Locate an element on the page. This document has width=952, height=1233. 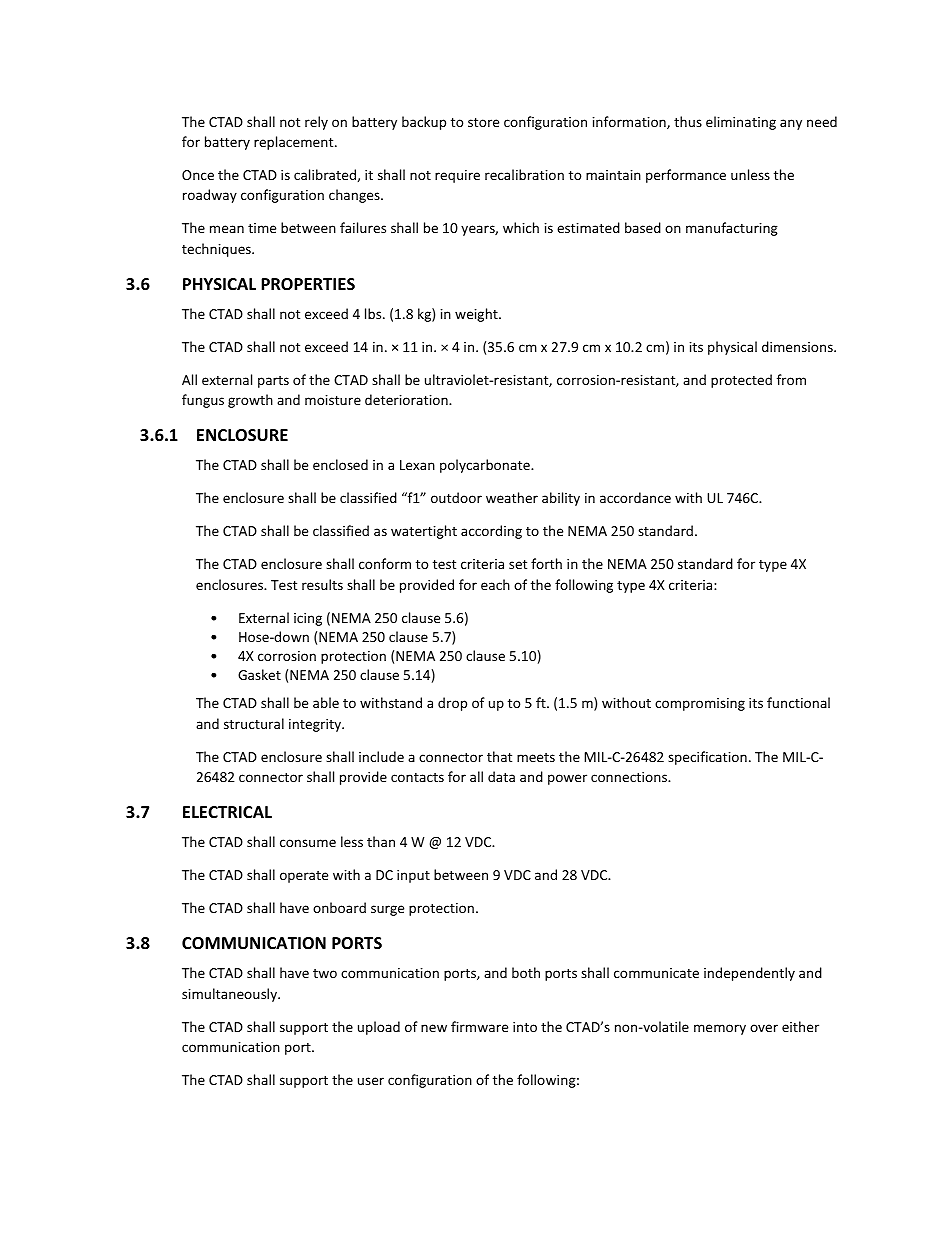
independently is located at coordinates (749, 974).
